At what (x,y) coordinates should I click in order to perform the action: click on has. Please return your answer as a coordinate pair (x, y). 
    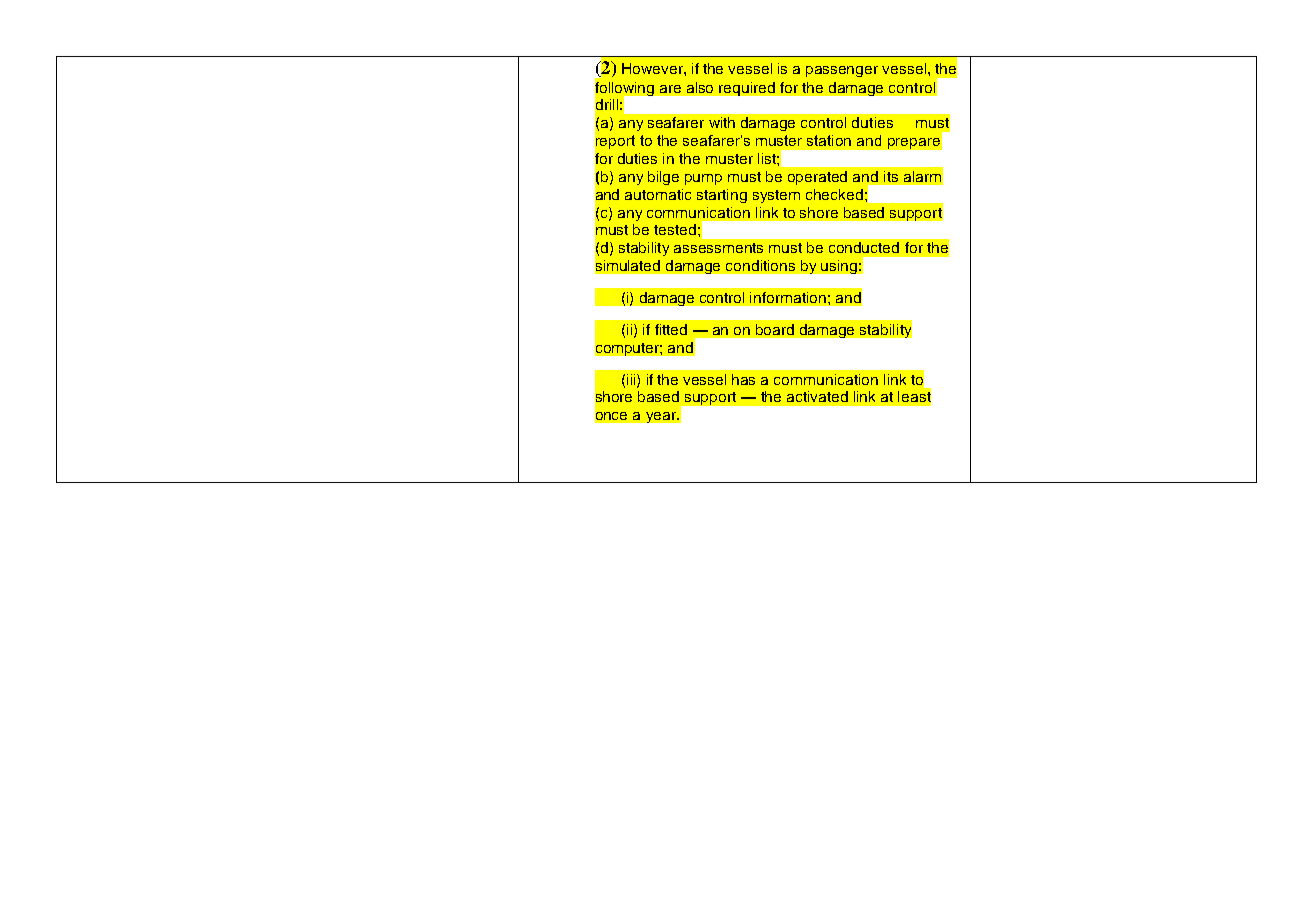
    Looking at the image, I should click on (743, 379).
